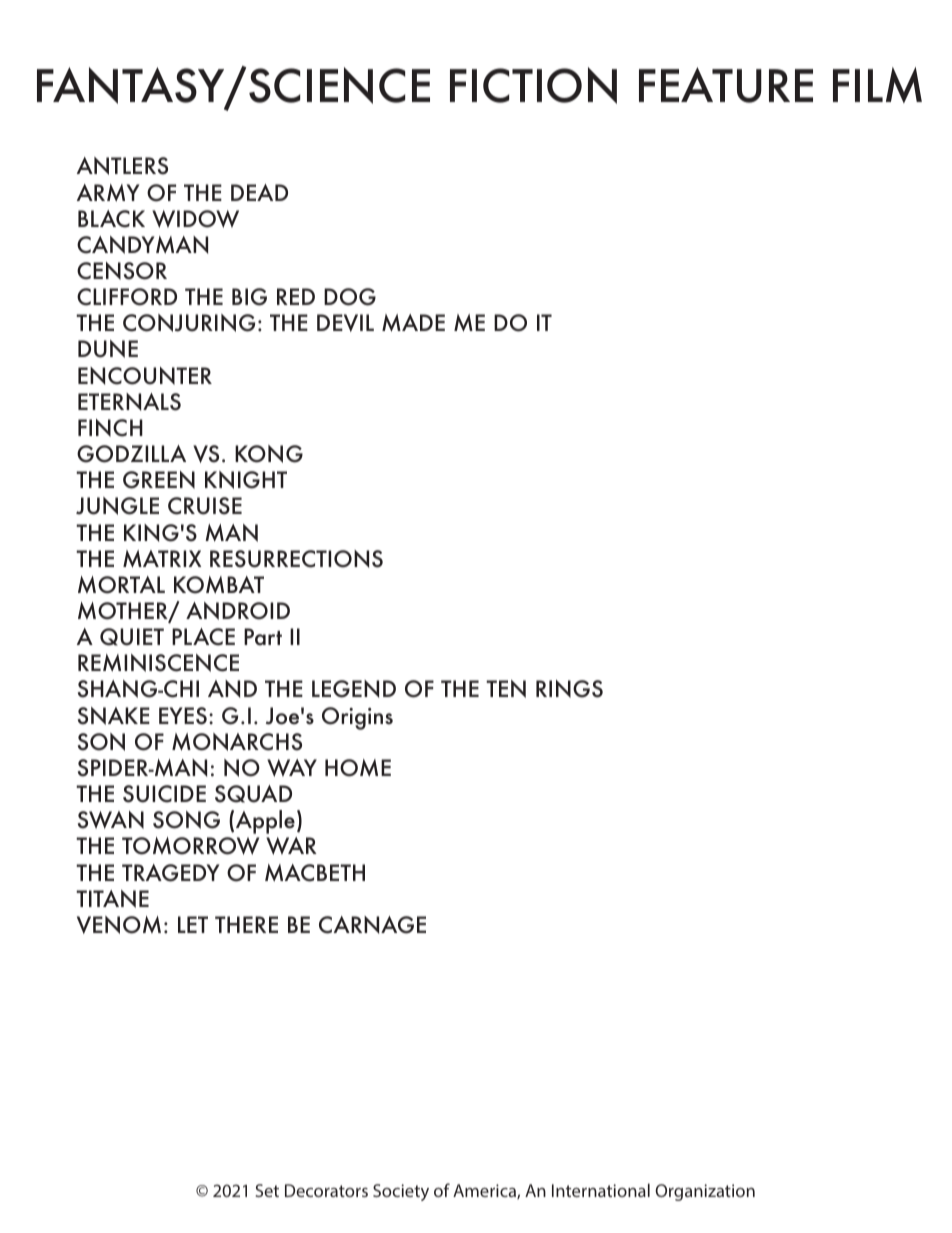  I want to click on RINGS, so click(569, 689).
